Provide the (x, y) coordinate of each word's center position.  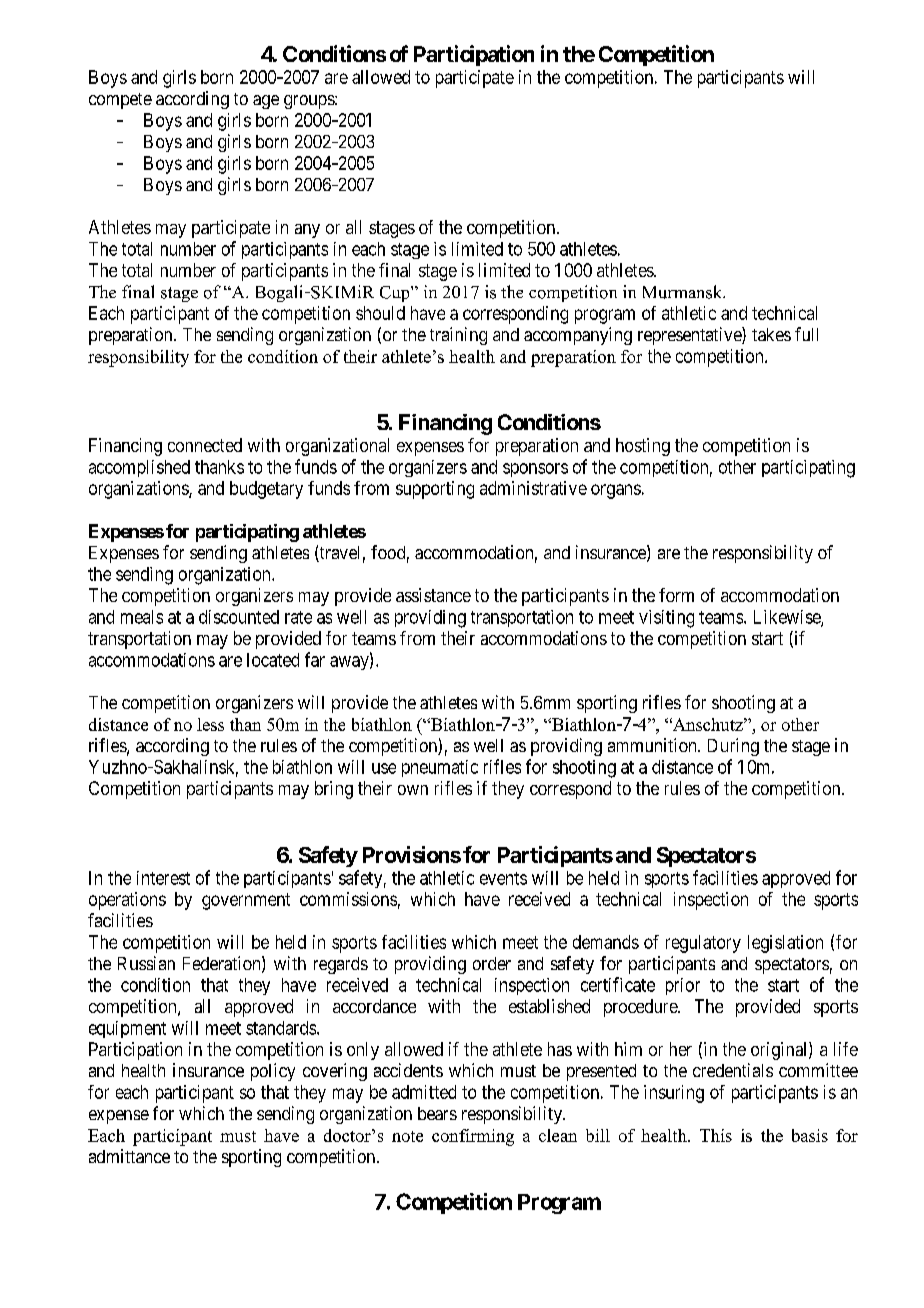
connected (205, 445)
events (503, 878)
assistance (433, 595)
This (716, 1135)
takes (771, 334)
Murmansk (684, 292)
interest (163, 878)
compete (120, 101)
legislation (785, 944)
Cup (396, 294)
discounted (239, 617)
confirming (473, 1137)
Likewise (788, 618)
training (458, 336)
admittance (129, 1156)
